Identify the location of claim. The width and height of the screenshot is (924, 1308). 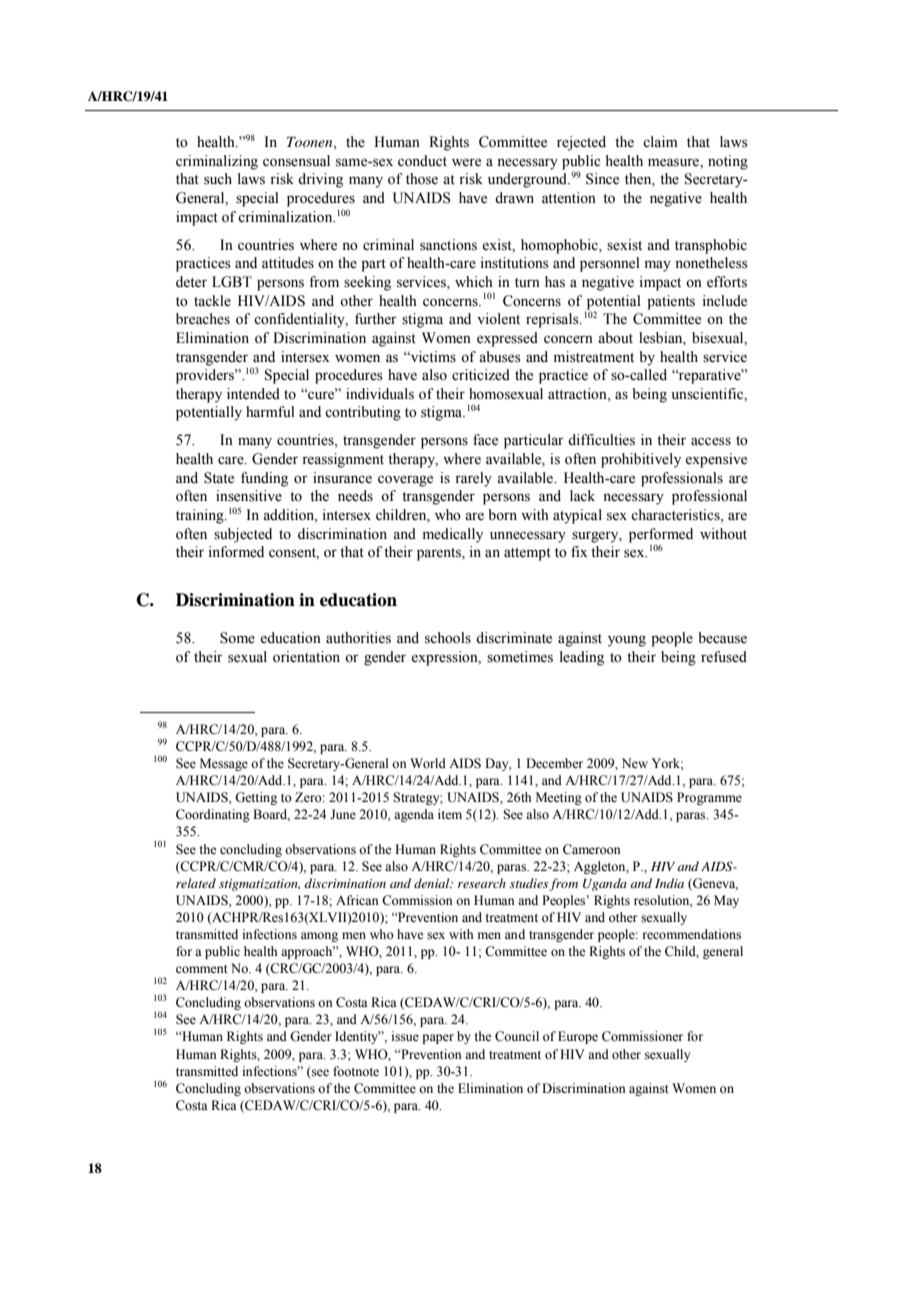
(660, 141).
